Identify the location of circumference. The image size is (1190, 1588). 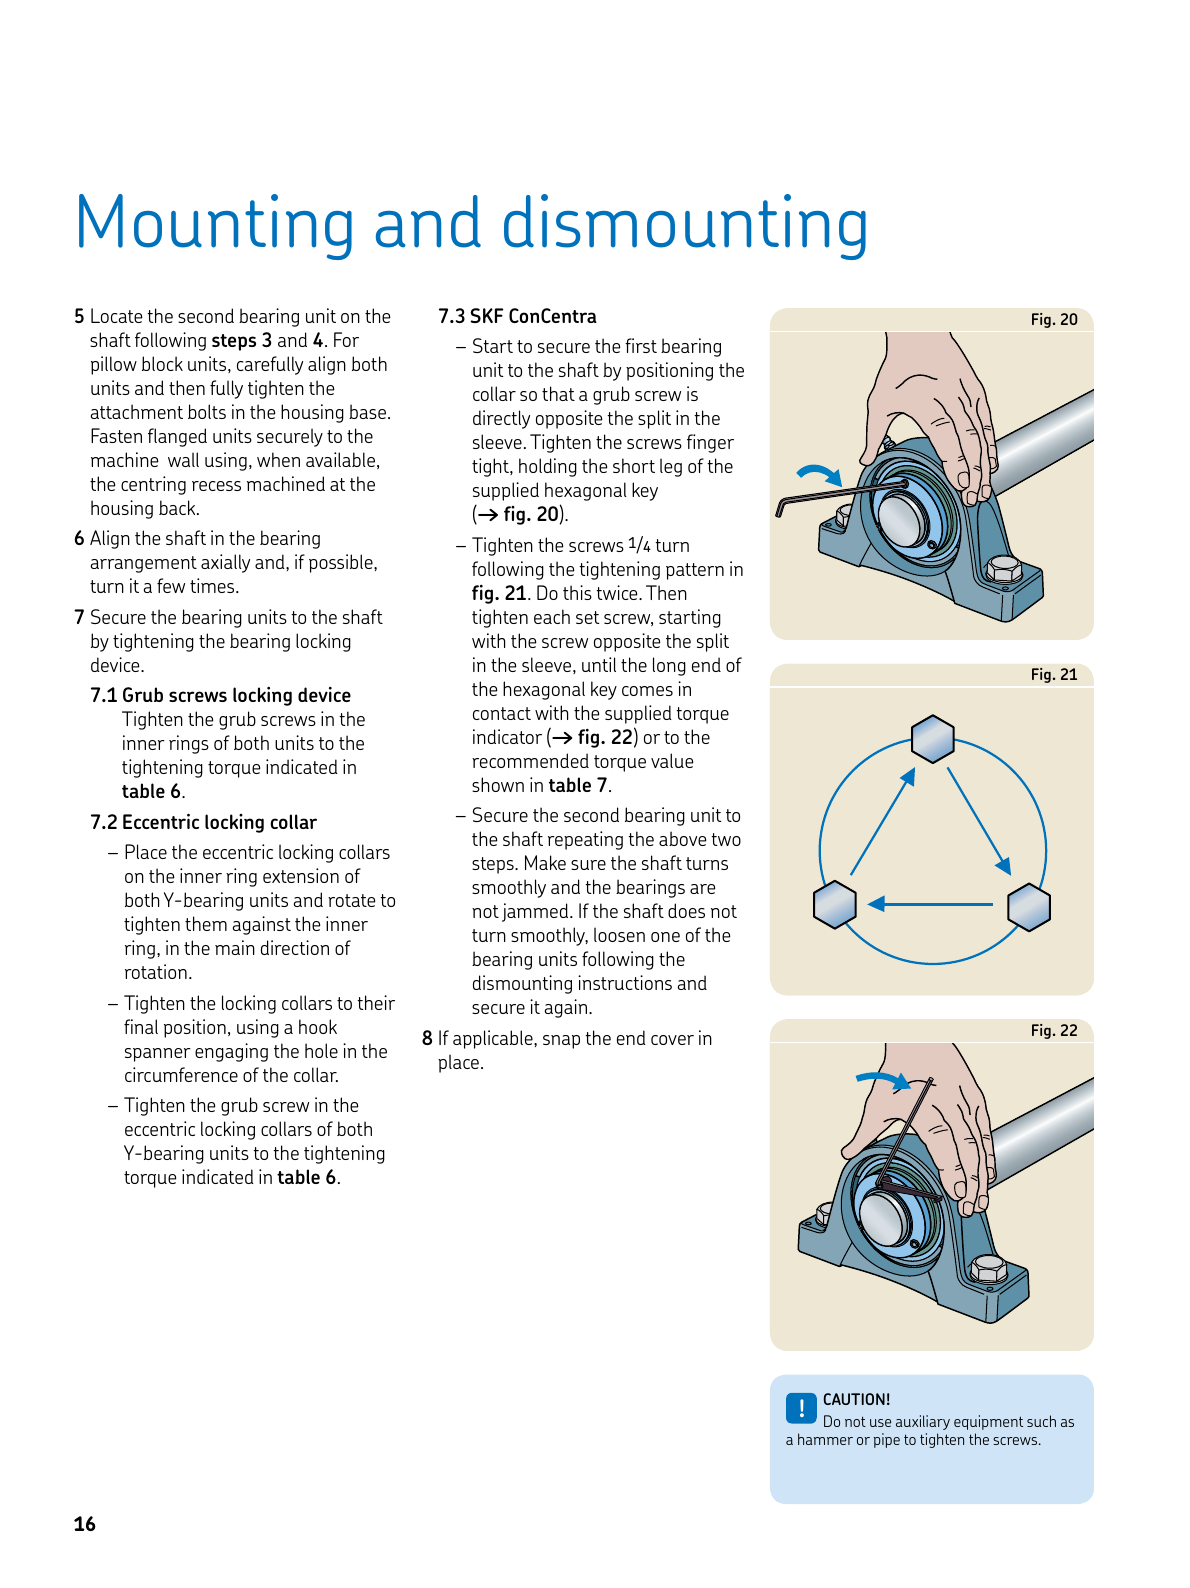
(181, 1074).
